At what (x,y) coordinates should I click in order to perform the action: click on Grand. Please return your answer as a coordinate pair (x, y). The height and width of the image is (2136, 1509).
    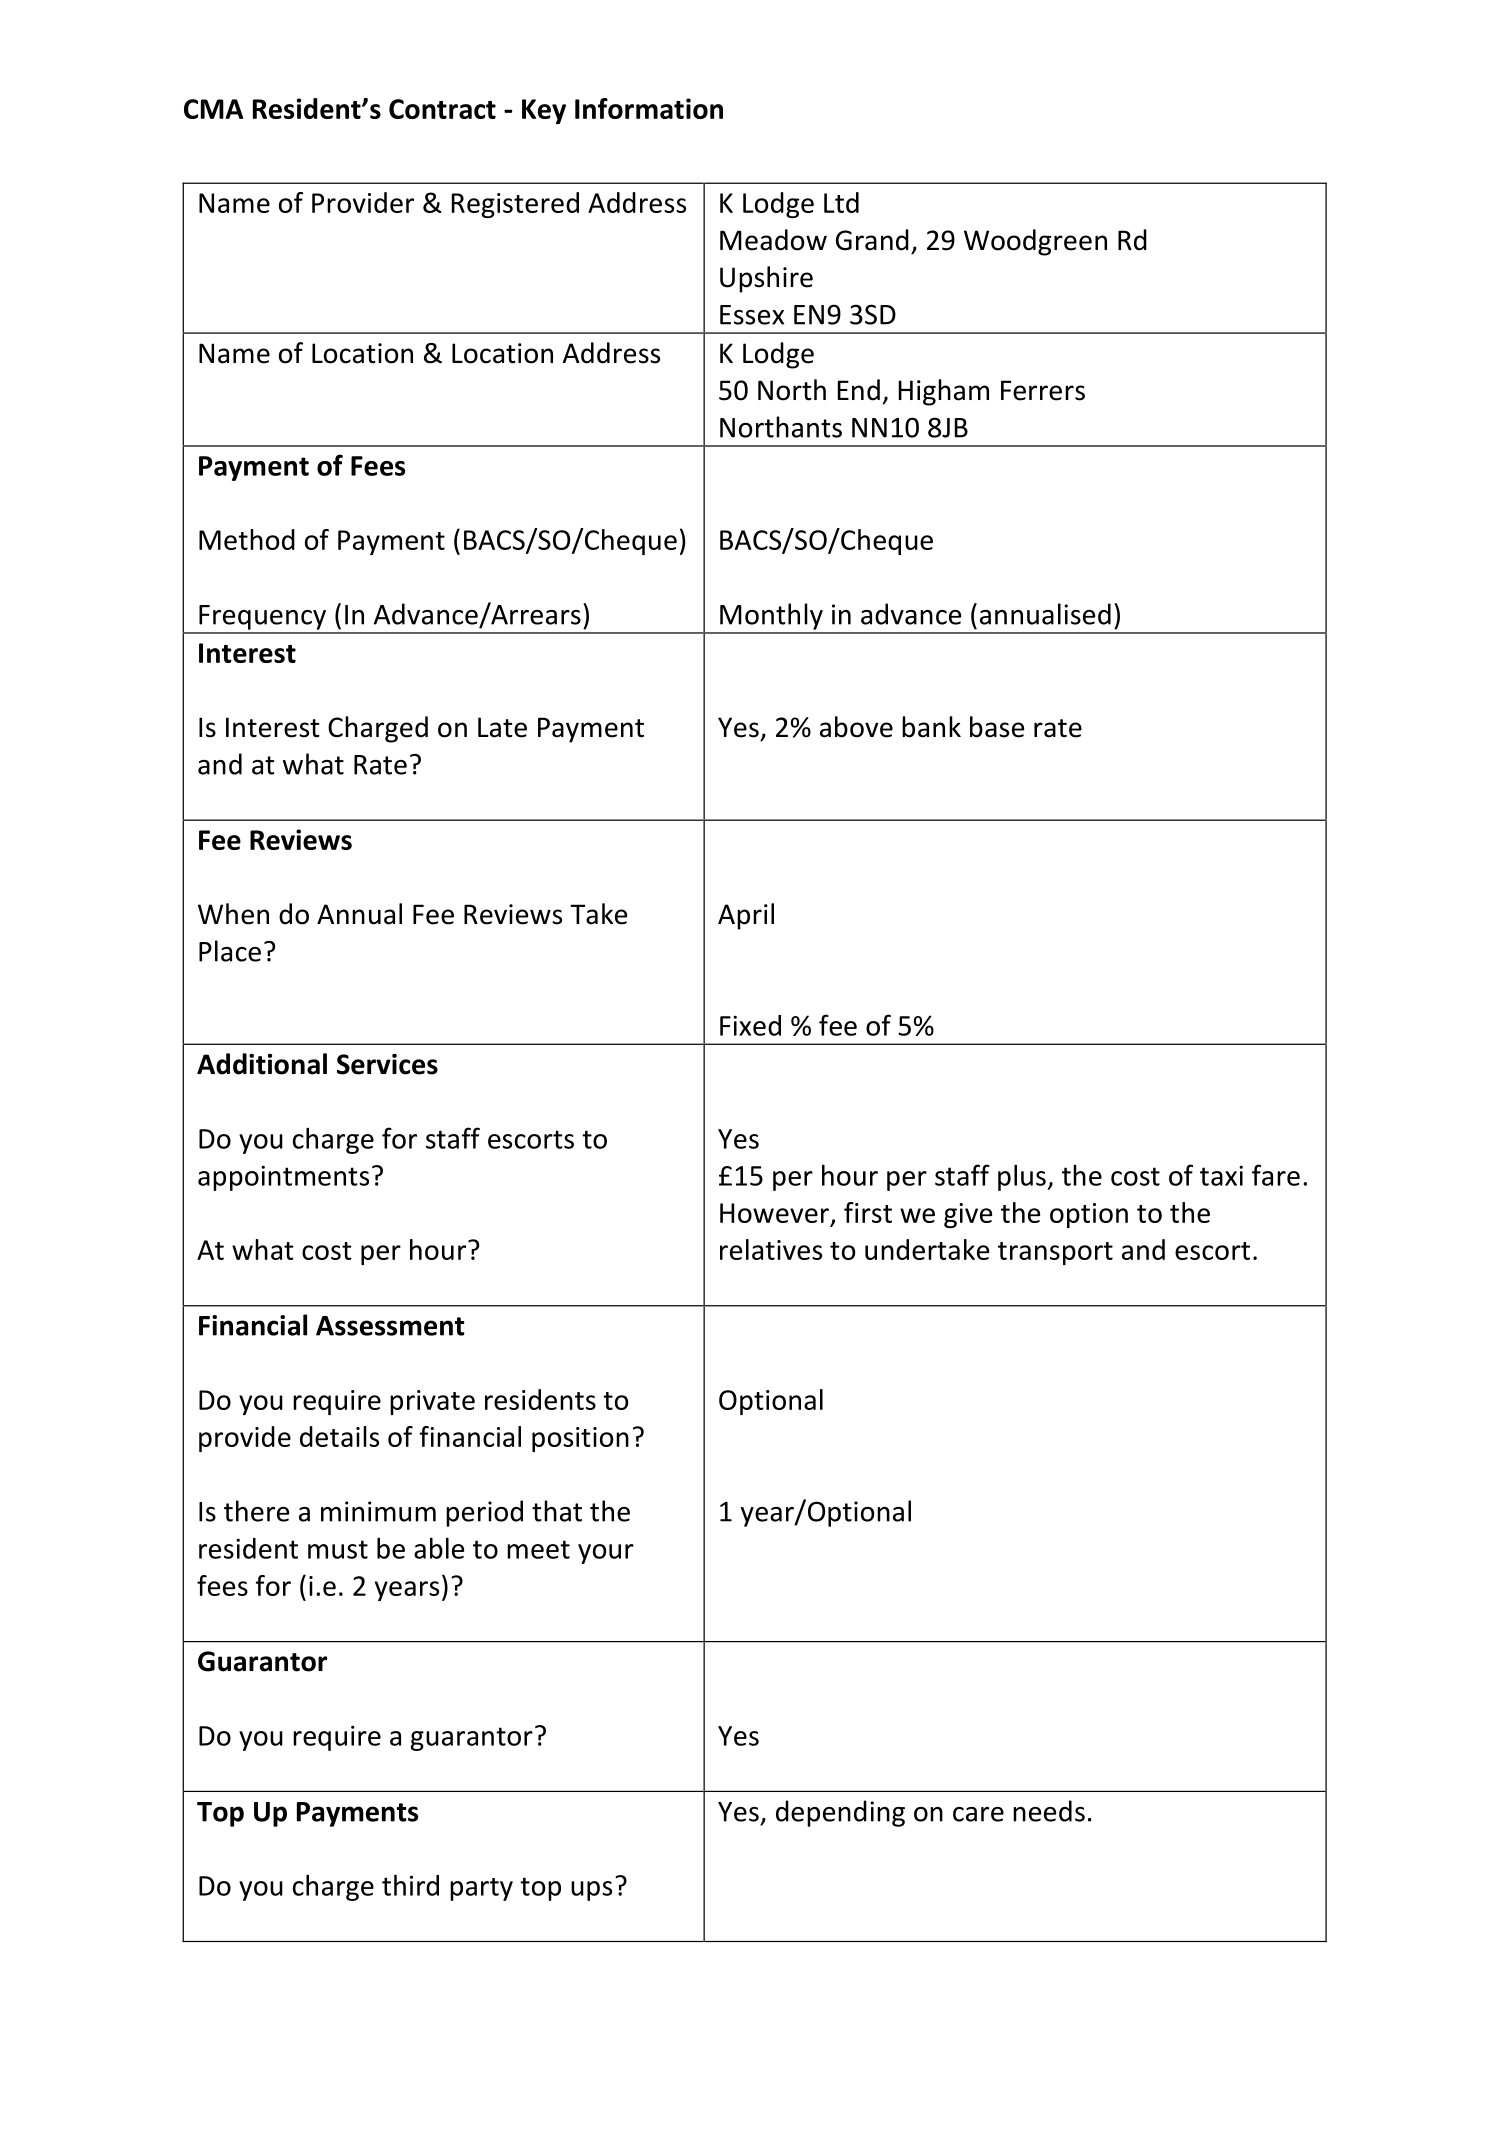
    Looking at the image, I should click on (872, 240).
